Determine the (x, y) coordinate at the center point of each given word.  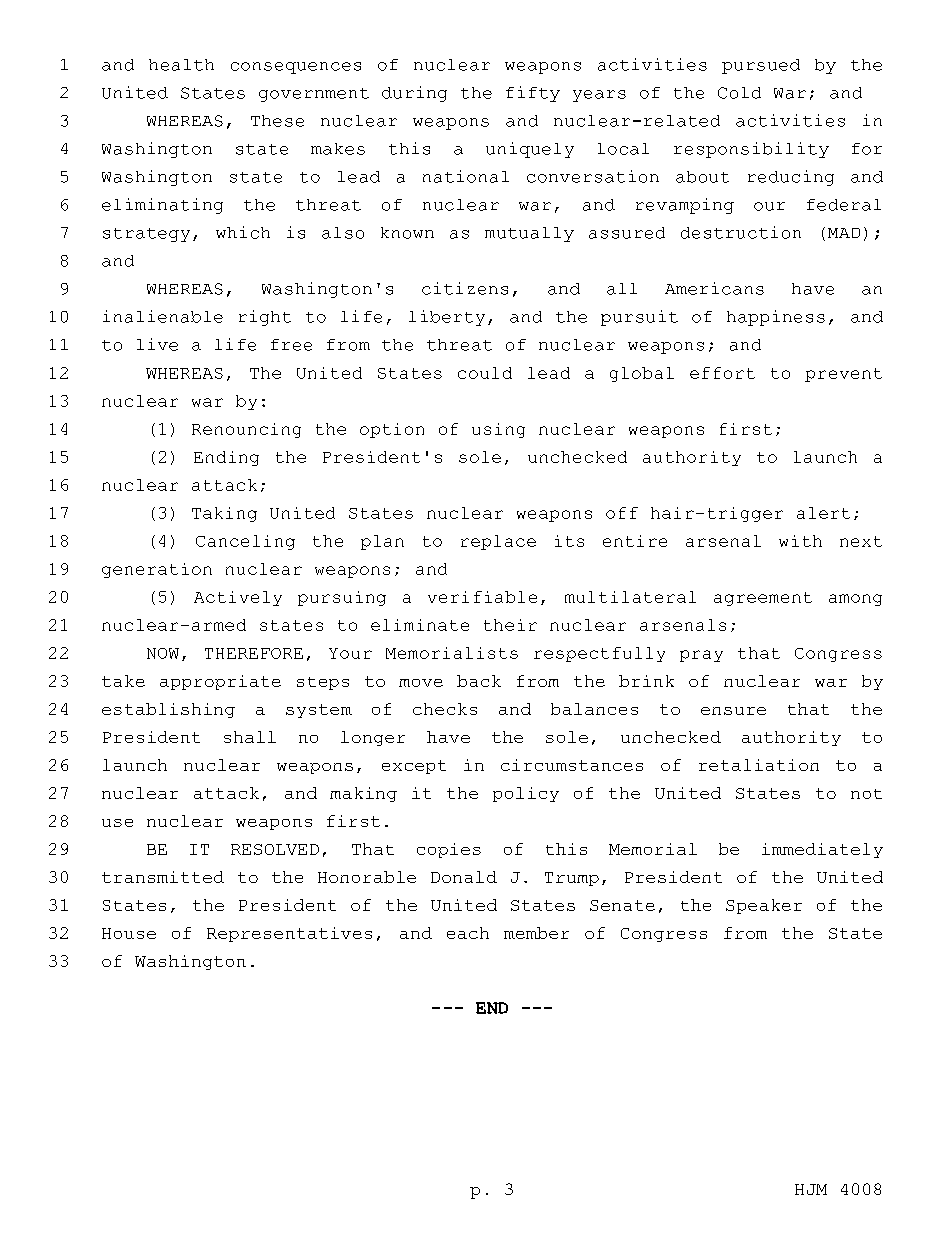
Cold (739, 93)
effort (722, 373)
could (485, 373)
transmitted (163, 877)
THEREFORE (254, 653)
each (468, 933)
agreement (763, 599)
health (181, 65)
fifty (533, 94)
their (510, 625)
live (157, 344)
